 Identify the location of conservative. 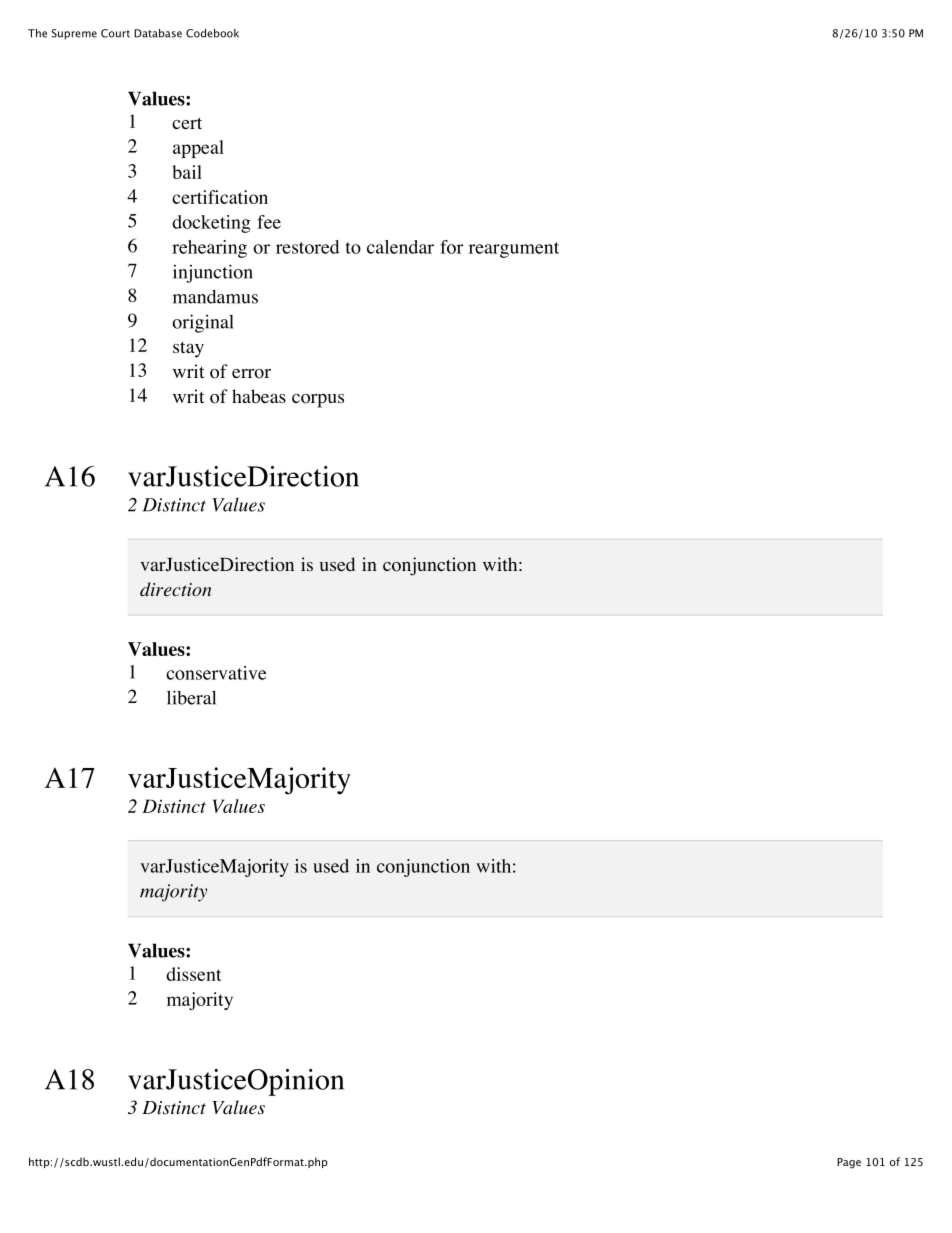
(216, 673).
